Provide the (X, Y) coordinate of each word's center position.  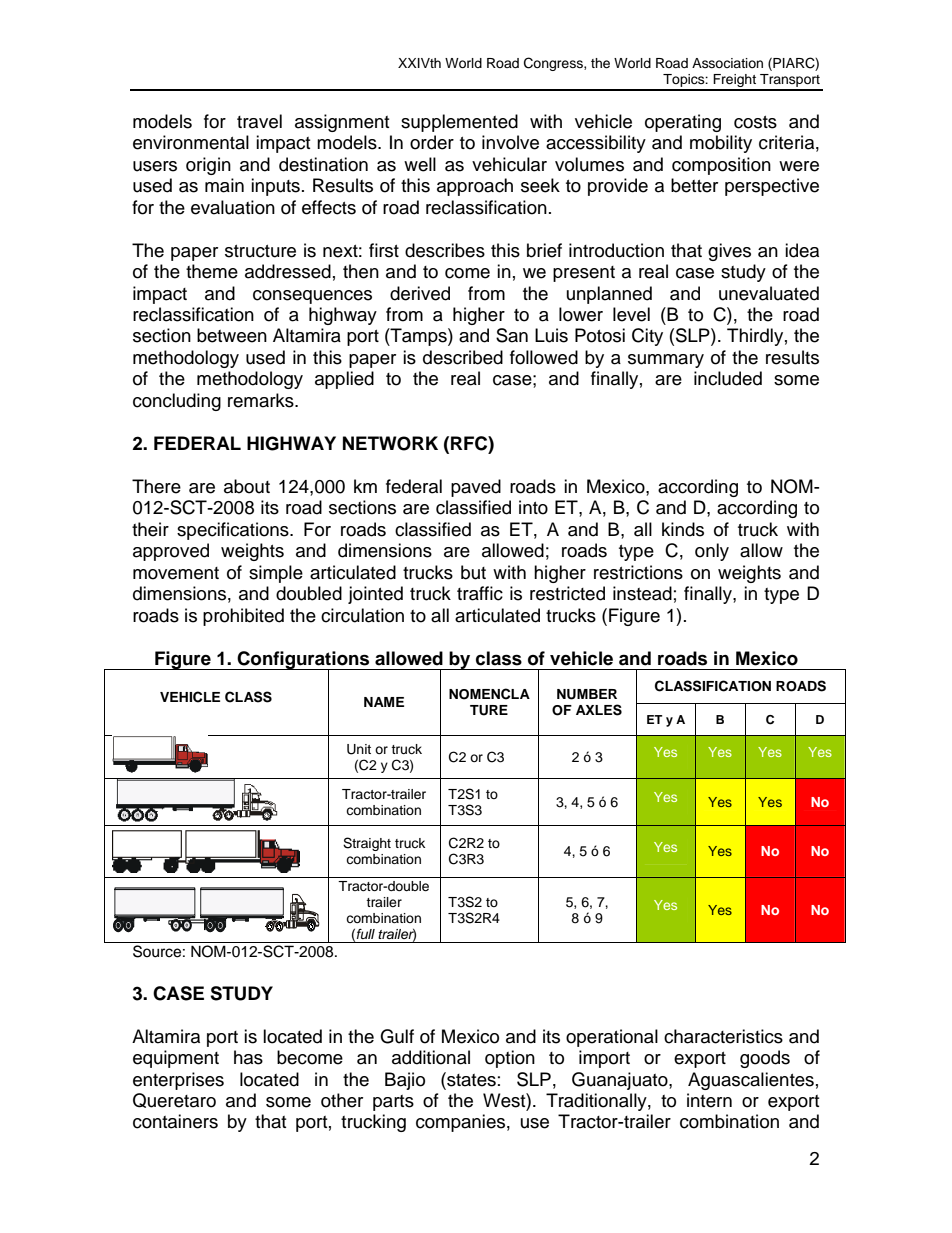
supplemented (459, 123)
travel (259, 121)
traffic (480, 593)
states (470, 1079)
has (248, 1057)
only (712, 552)
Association (727, 63)
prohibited (243, 617)
